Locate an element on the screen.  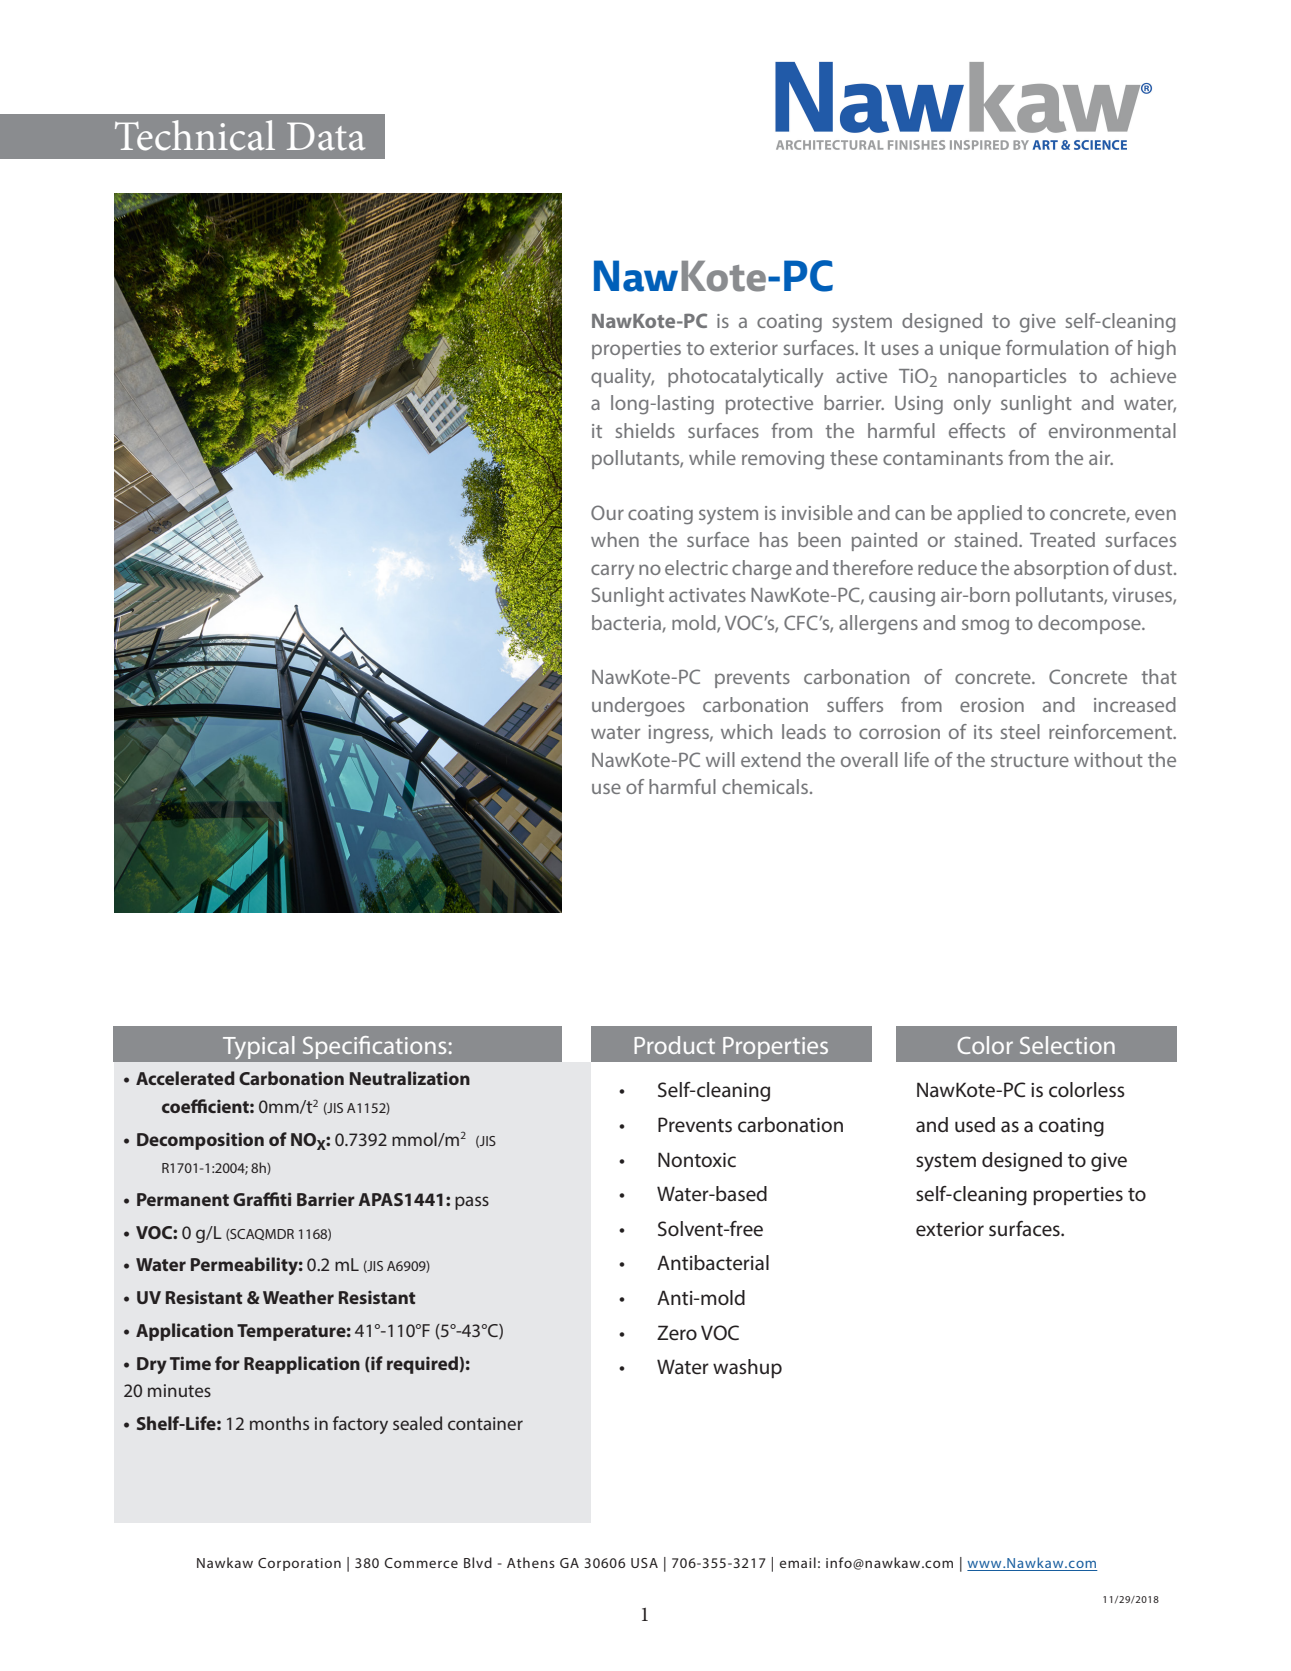
Corporation is located at coordinates (299, 1564).
